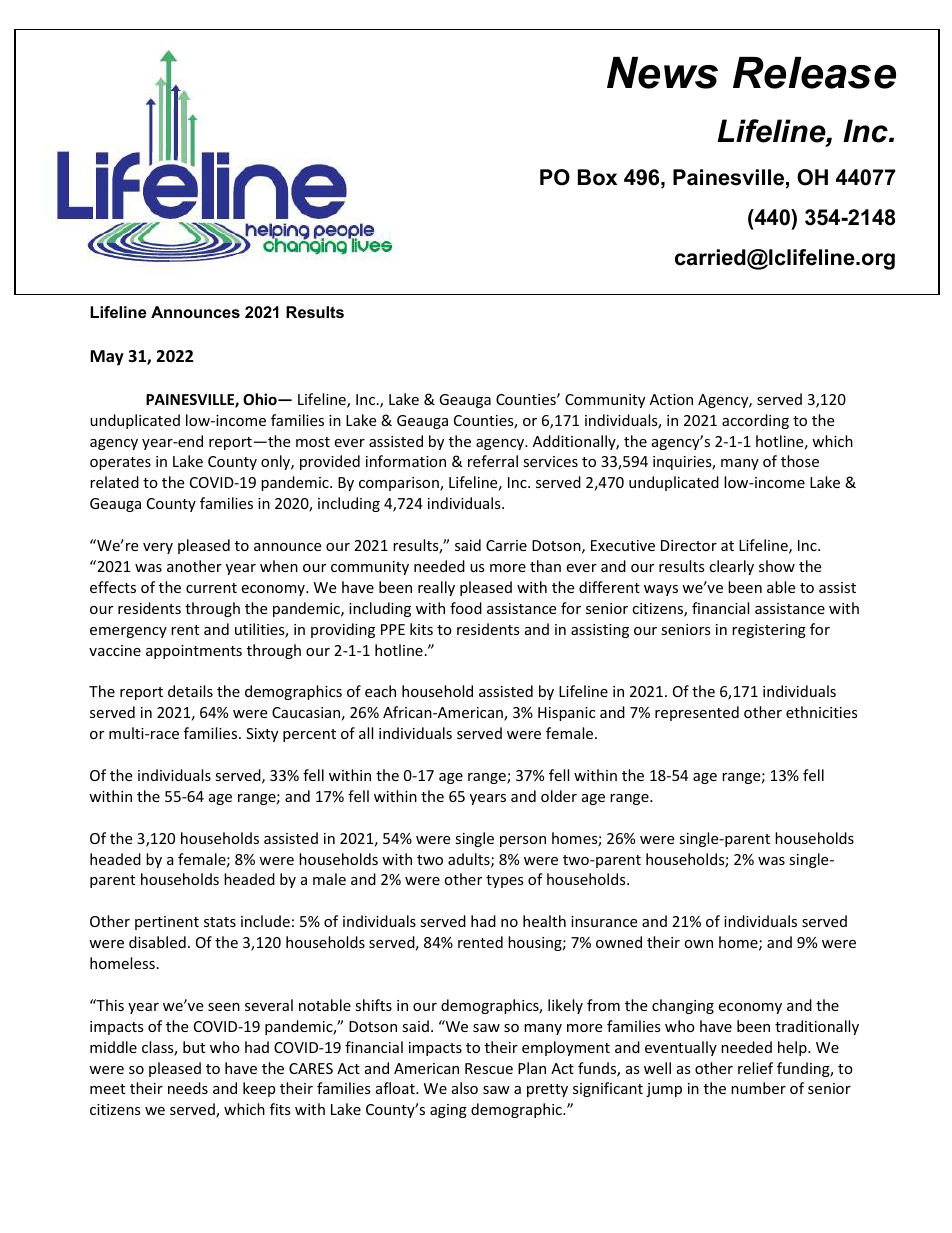  I want to click on referral, so click(493, 461).
